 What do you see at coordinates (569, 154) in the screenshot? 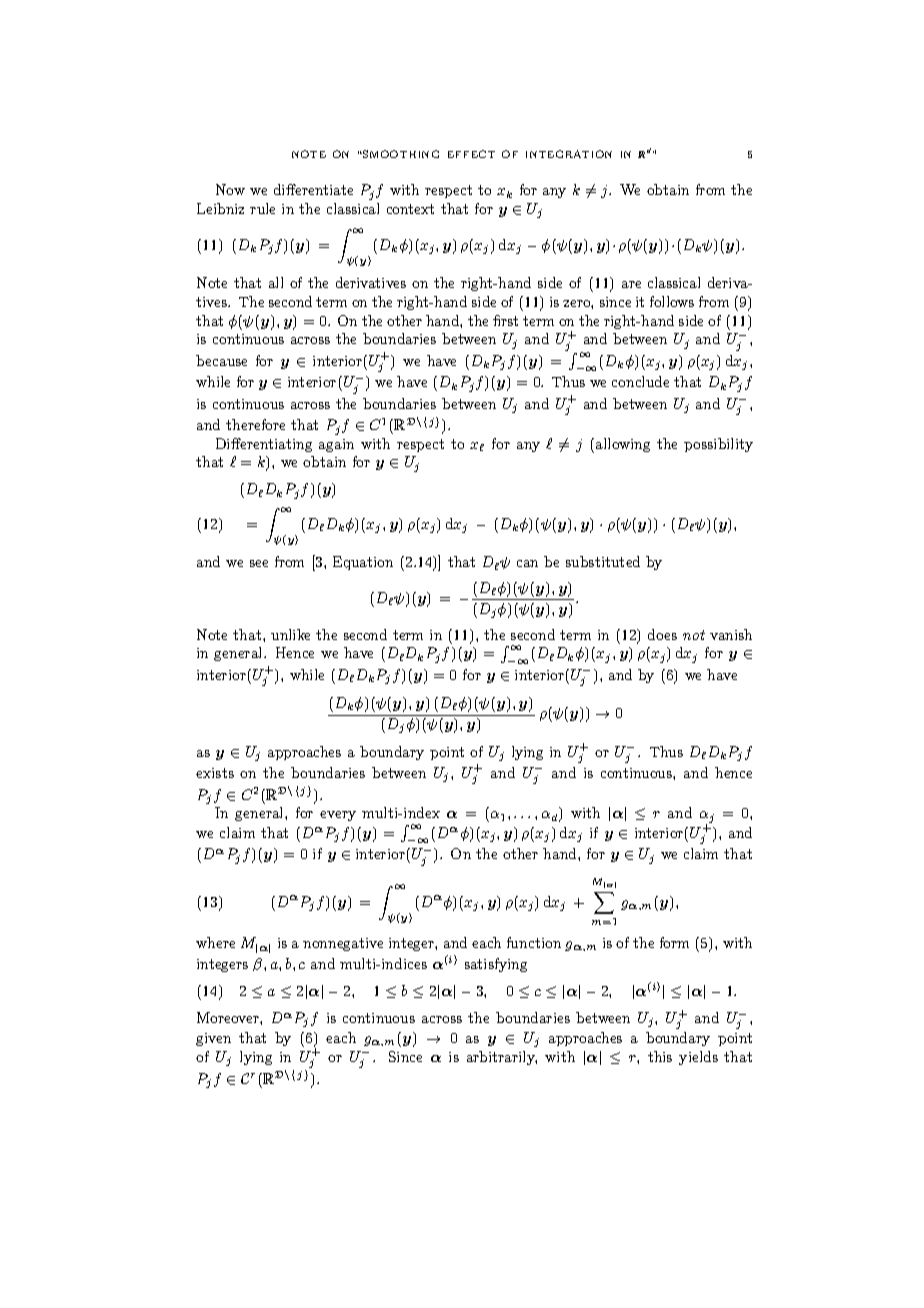
I see `INTEGRATION` at bounding box center [569, 154].
